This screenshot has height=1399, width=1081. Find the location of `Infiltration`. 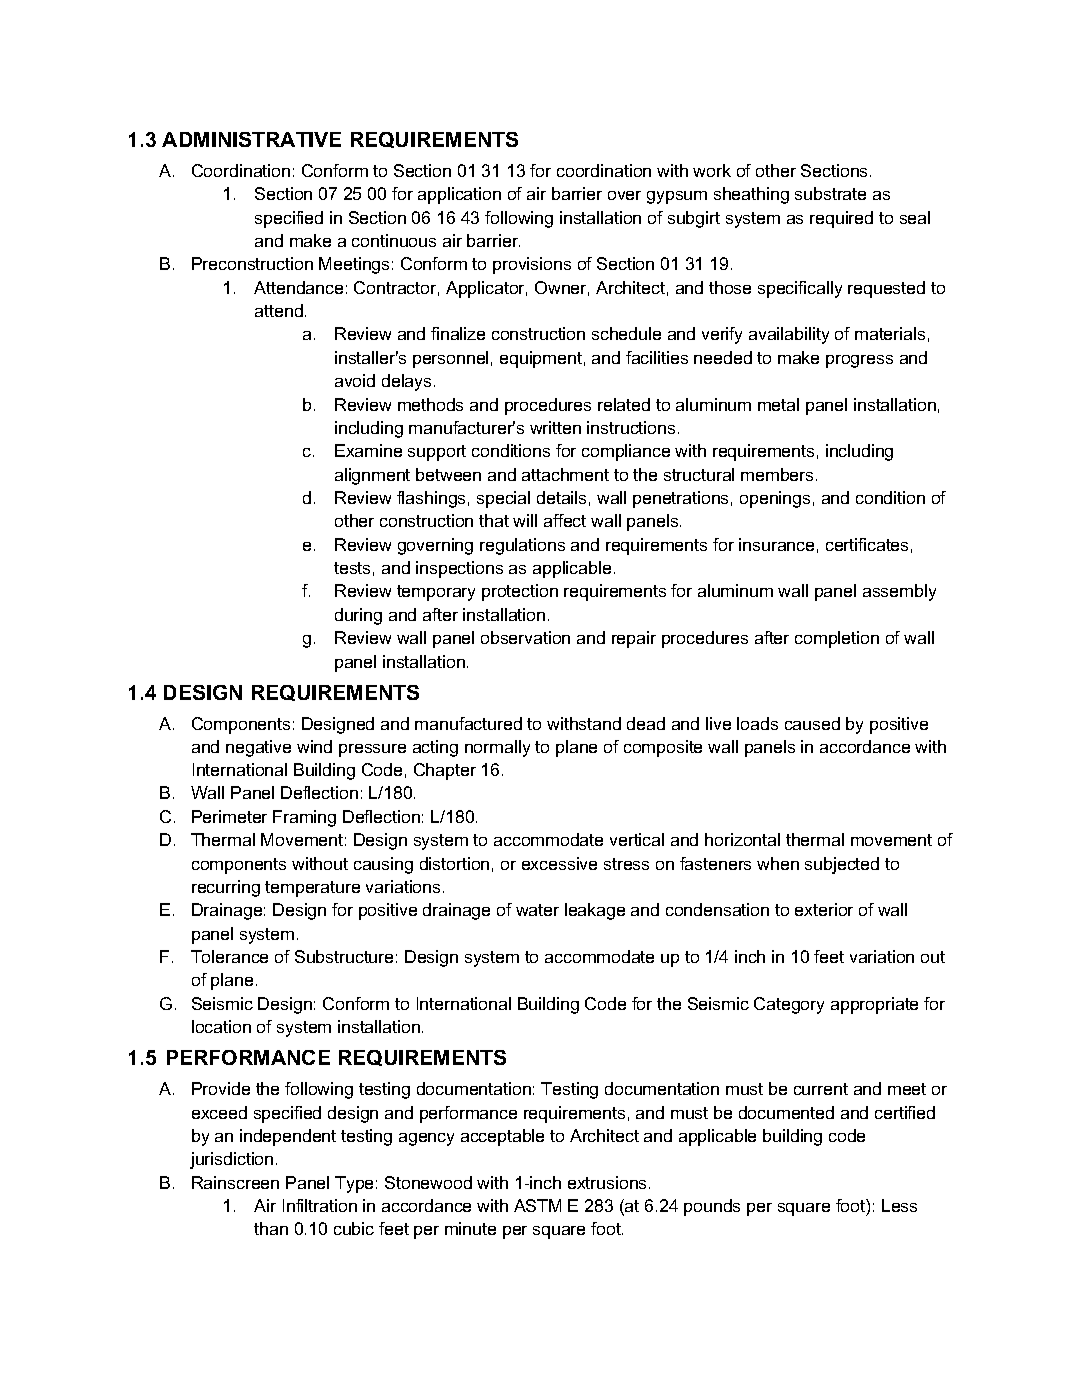

Infiltration is located at coordinates (320, 1205).
